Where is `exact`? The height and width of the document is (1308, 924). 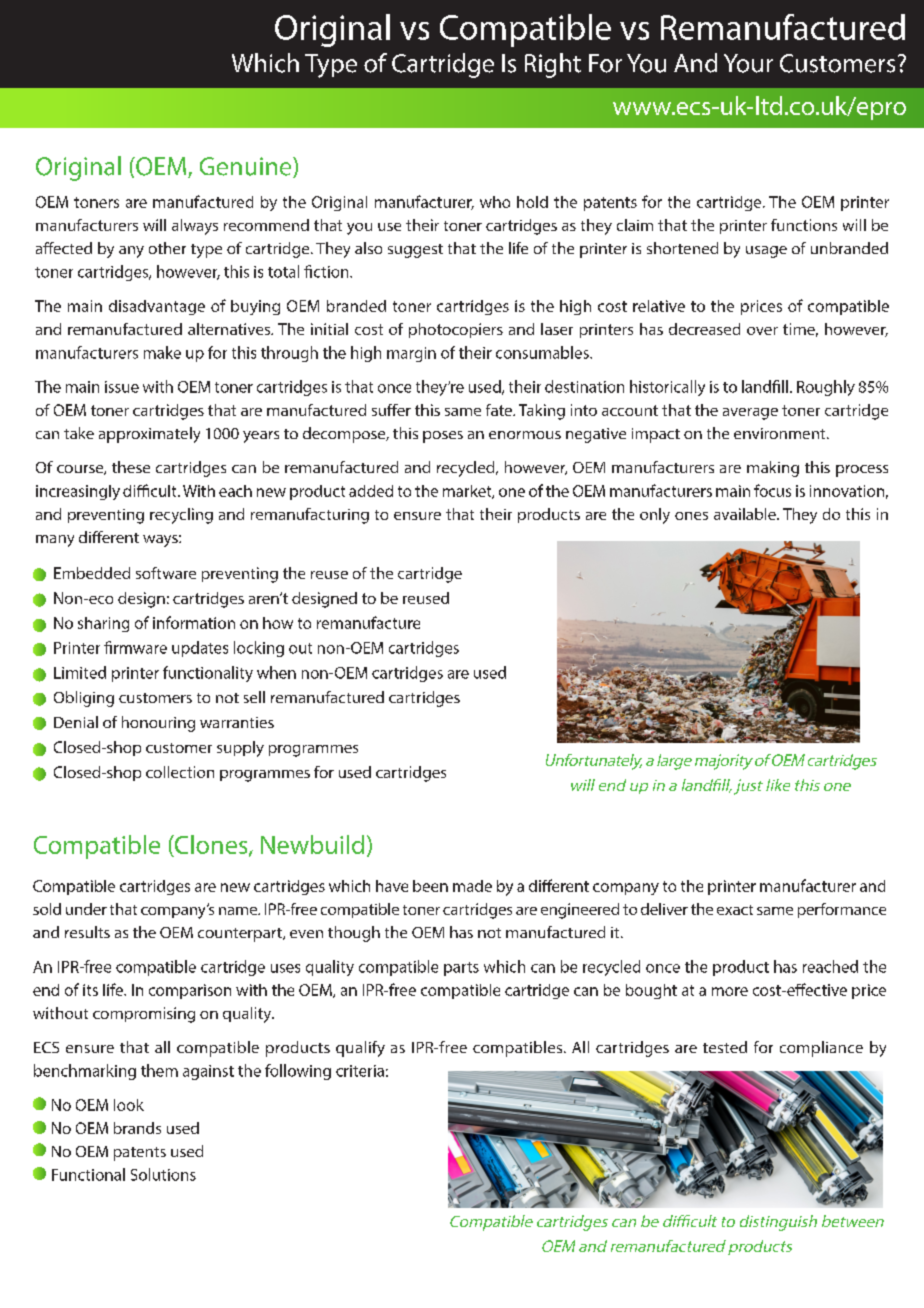
exact is located at coordinates (735, 910).
